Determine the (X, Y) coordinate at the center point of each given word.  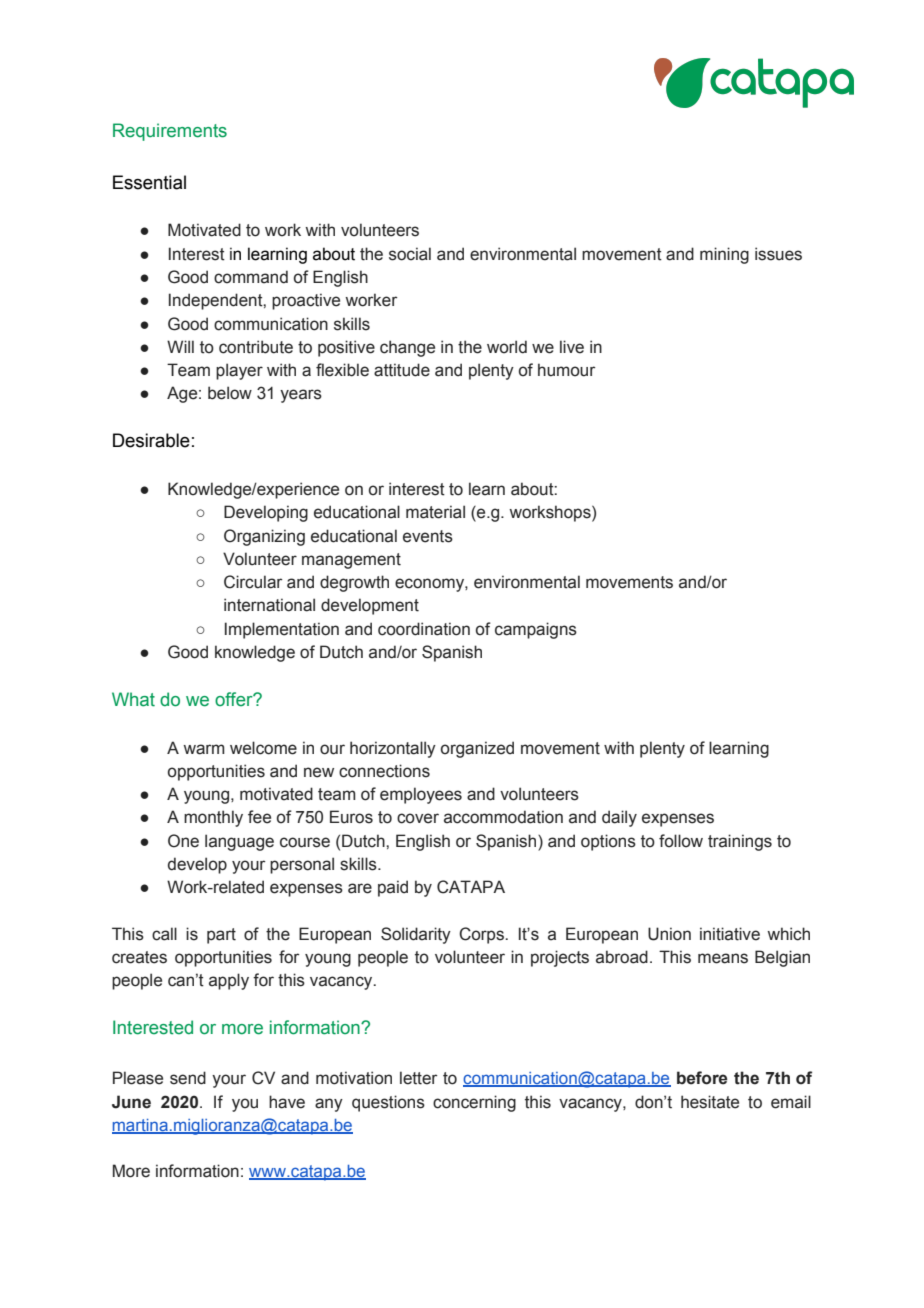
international (269, 605)
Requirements (170, 132)
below (230, 393)
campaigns (536, 630)
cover (418, 818)
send (188, 1078)
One (183, 841)
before (702, 1078)
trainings (740, 842)
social (410, 254)
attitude (402, 370)
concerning (474, 1103)
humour (566, 370)
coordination (424, 629)
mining (724, 255)
